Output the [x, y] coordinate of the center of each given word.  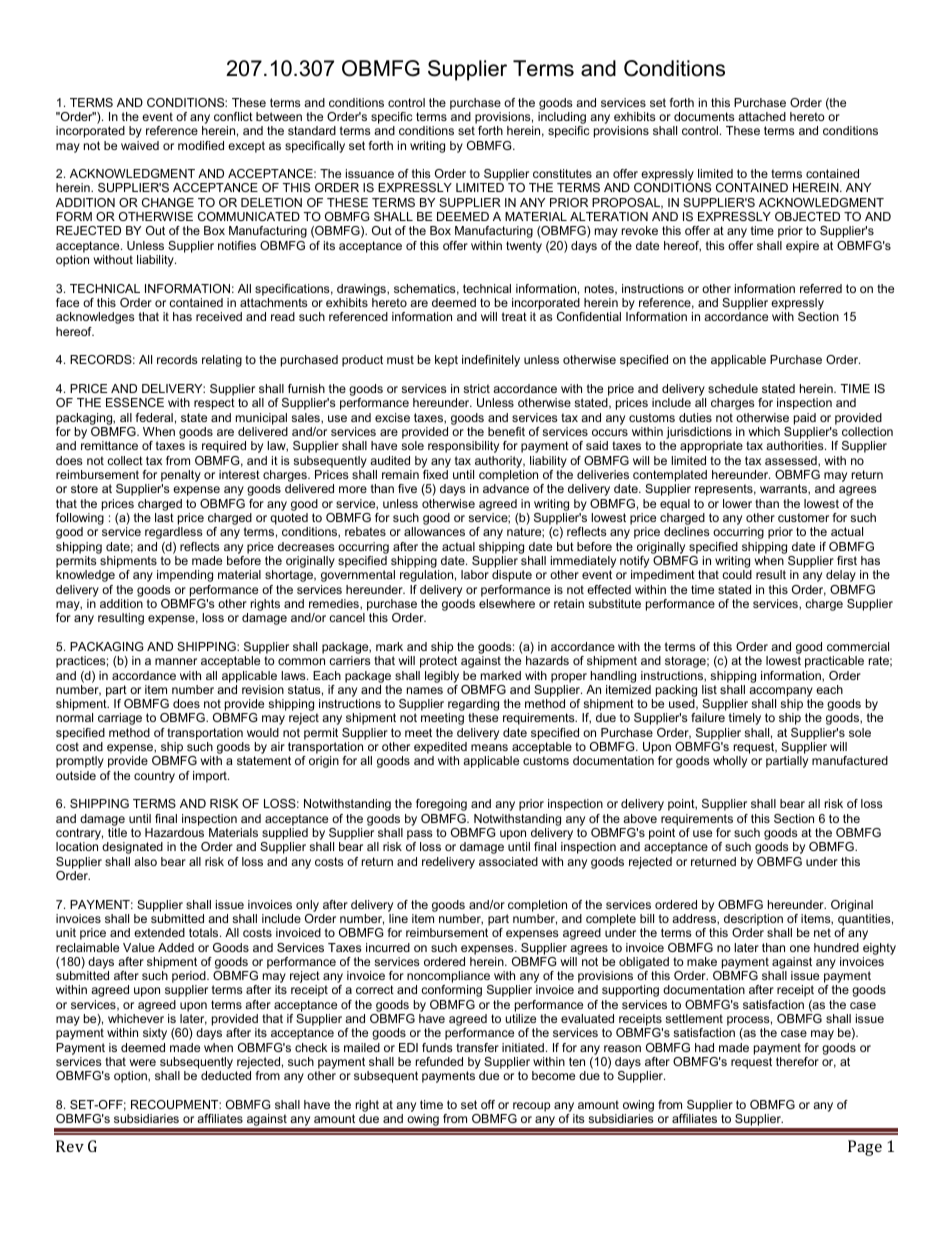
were [142, 1062]
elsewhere [507, 603]
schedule [733, 388]
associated [508, 861]
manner [176, 661]
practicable [834, 662]
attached [762, 116]
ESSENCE [135, 402]
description [753, 920]
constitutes [562, 173]
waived [140, 145]
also [145, 861]
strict [476, 388]
